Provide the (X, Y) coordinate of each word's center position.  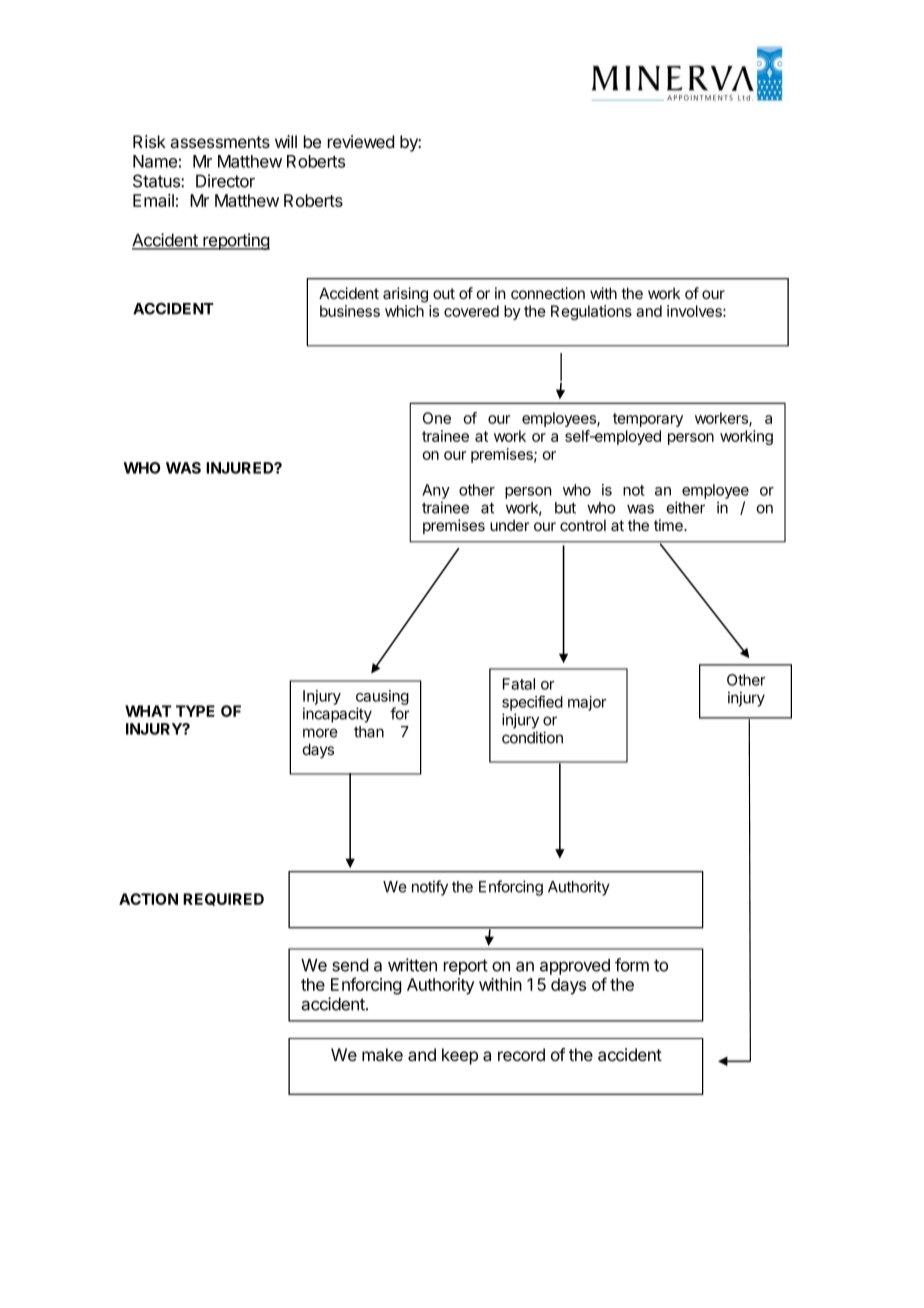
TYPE (195, 711)
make (382, 1055)
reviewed (361, 141)
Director (225, 181)
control (583, 525)
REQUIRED (223, 899)
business (350, 311)
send (350, 965)
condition (532, 737)
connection (548, 293)
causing (382, 699)
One (437, 418)
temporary (648, 420)
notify (430, 888)
